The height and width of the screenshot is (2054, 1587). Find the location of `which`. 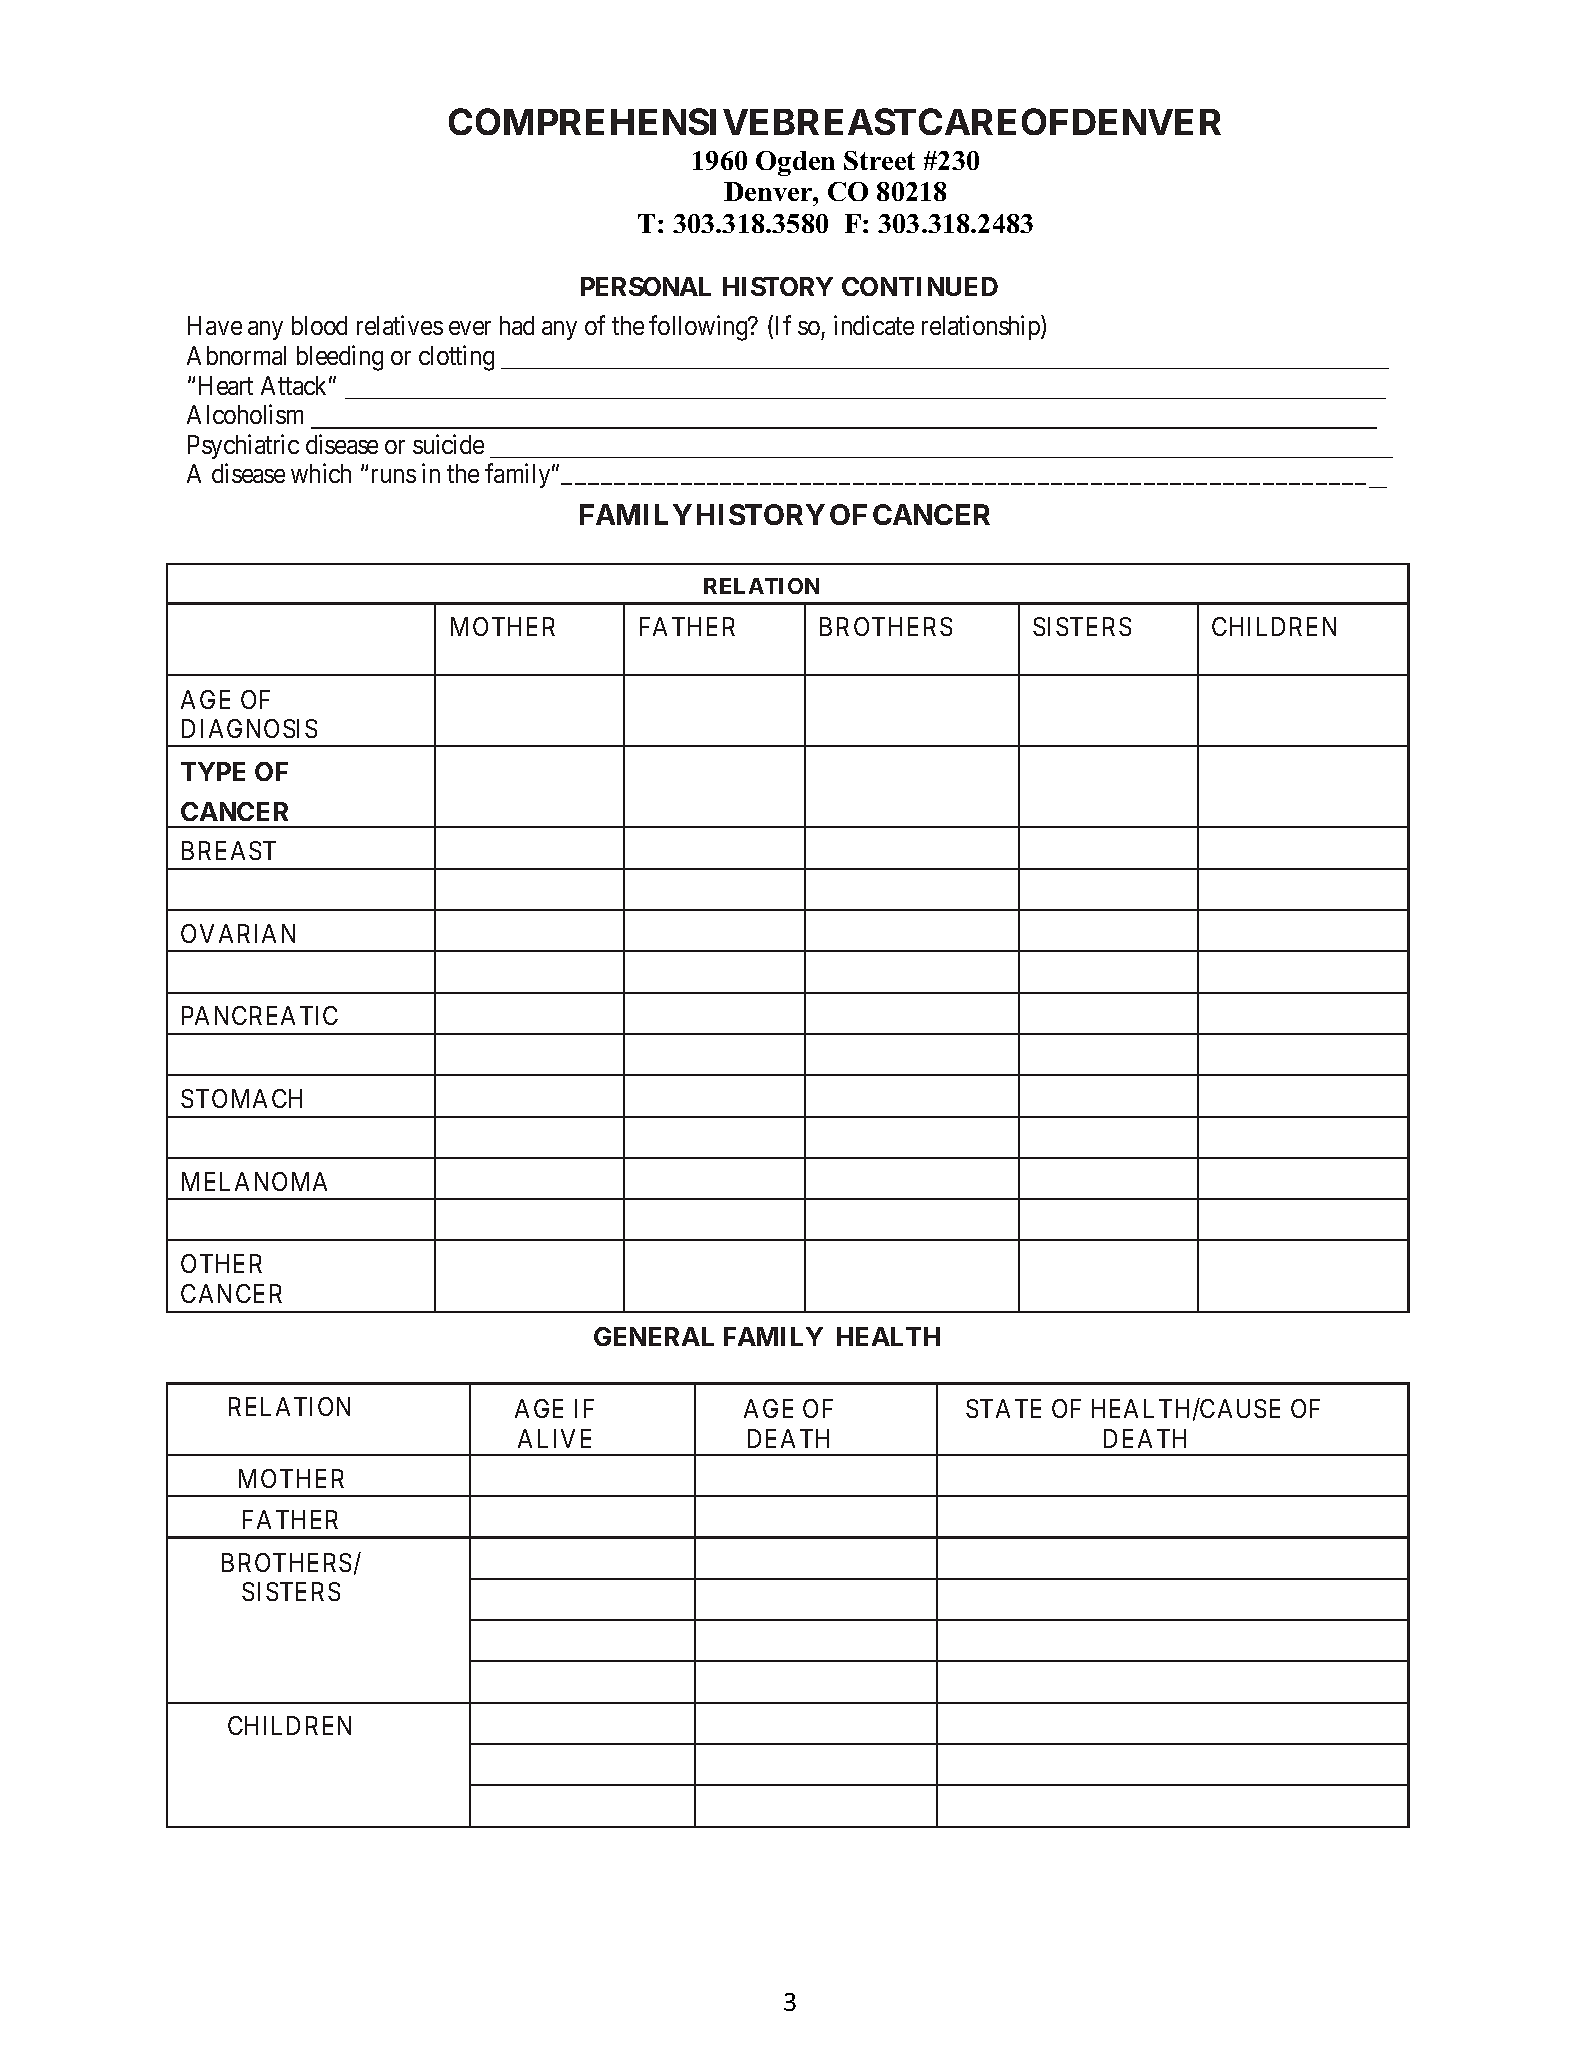

which is located at coordinates (321, 473).
